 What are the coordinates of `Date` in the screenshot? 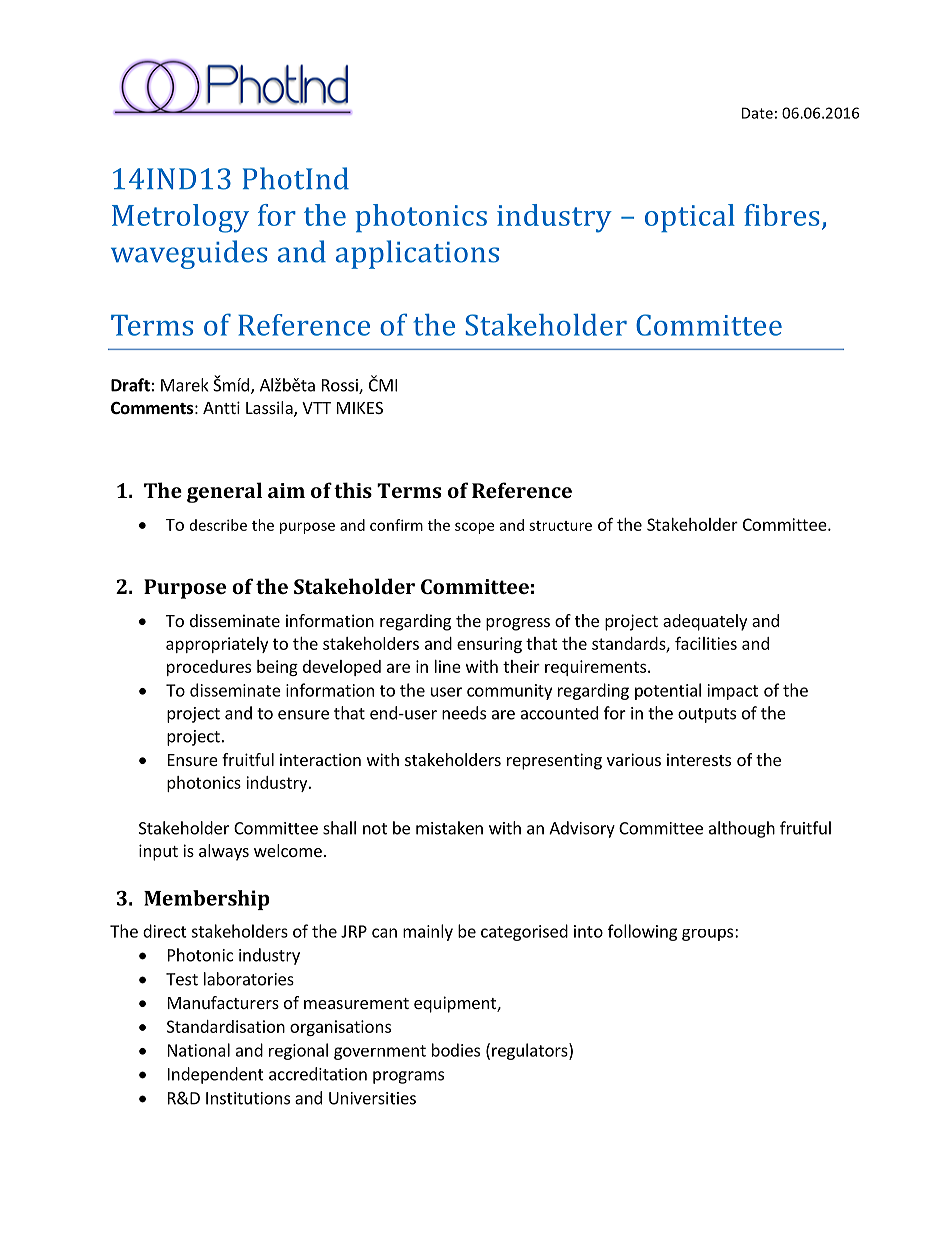 It's located at (757, 113).
